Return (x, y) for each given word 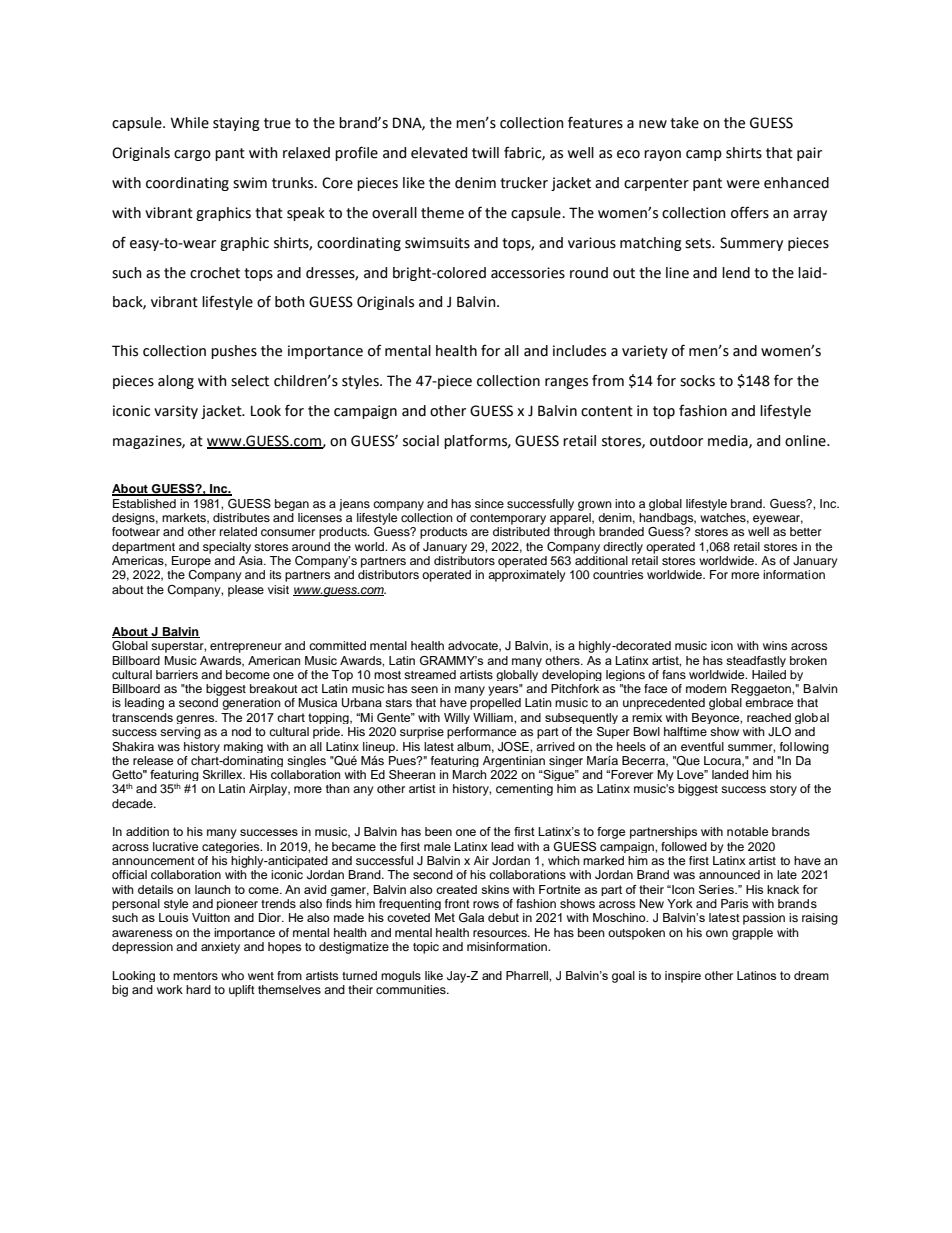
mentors (195, 976)
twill (485, 153)
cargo (192, 155)
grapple (752, 934)
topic (426, 948)
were (743, 184)
